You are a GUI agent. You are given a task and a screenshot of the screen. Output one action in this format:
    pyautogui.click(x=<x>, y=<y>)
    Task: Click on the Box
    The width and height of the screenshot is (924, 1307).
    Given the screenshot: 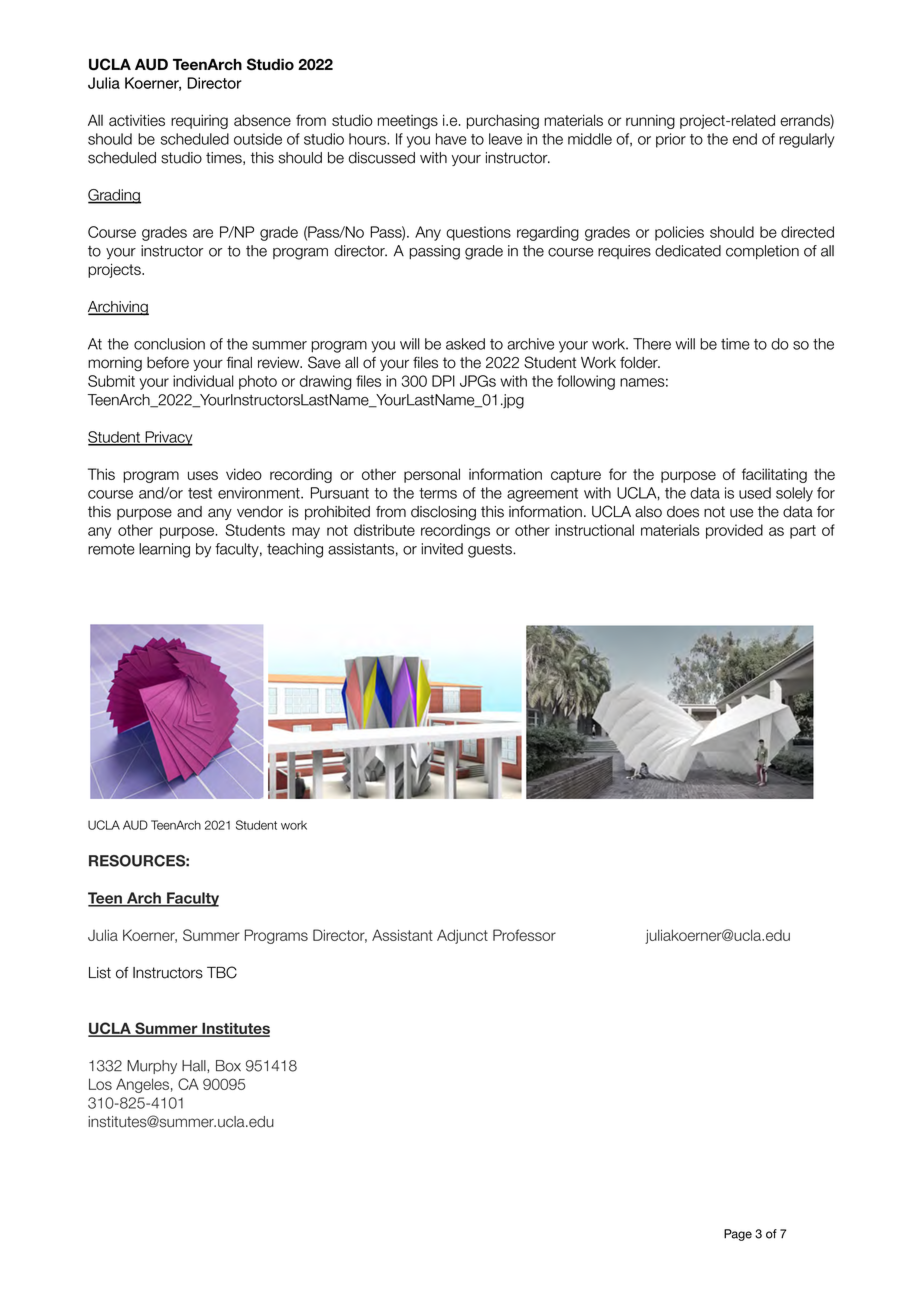 What is the action you would take?
    pyautogui.click(x=228, y=1066)
